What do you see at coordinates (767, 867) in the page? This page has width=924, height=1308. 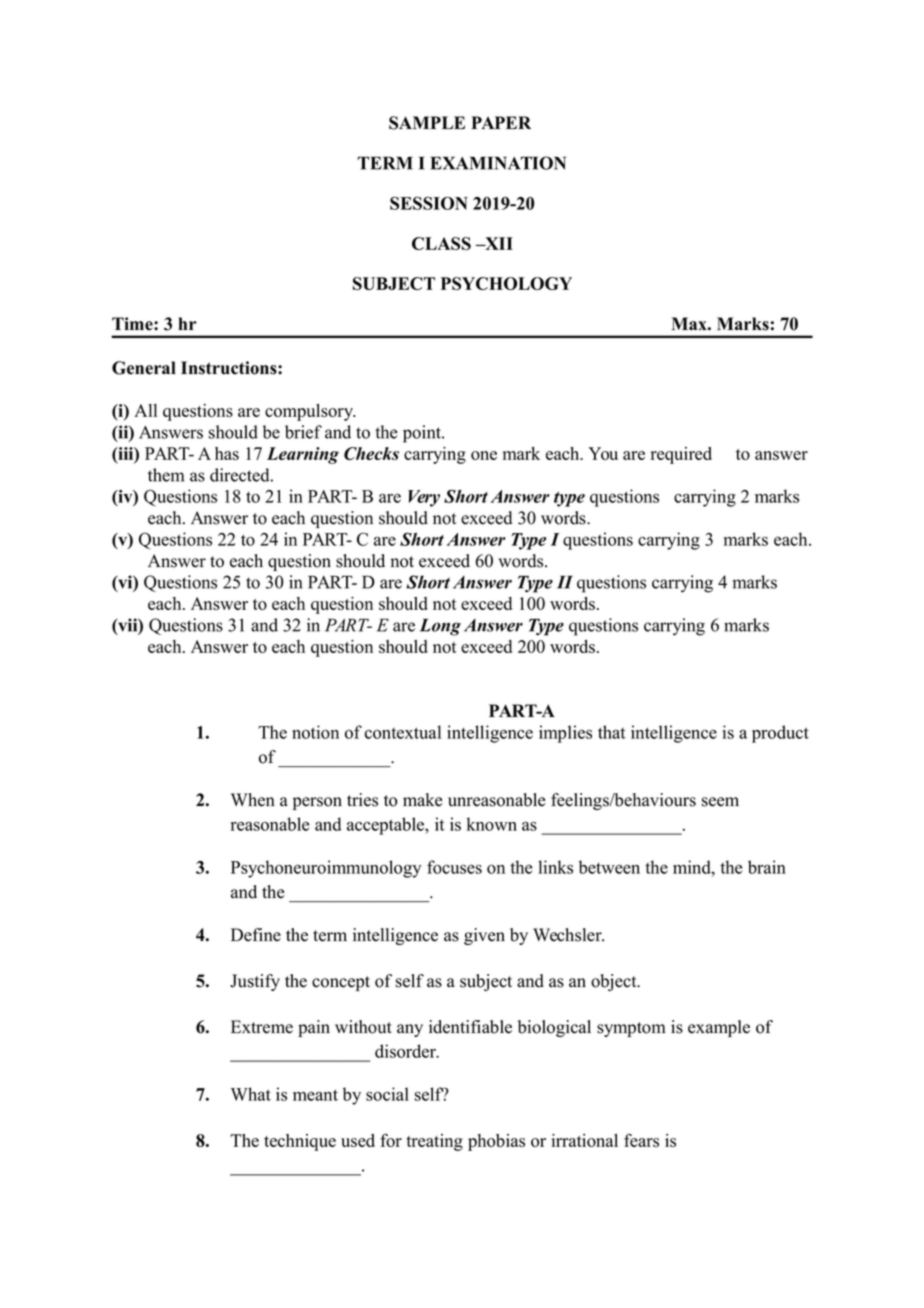 I see `brain` at bounding box center [767, 867].
